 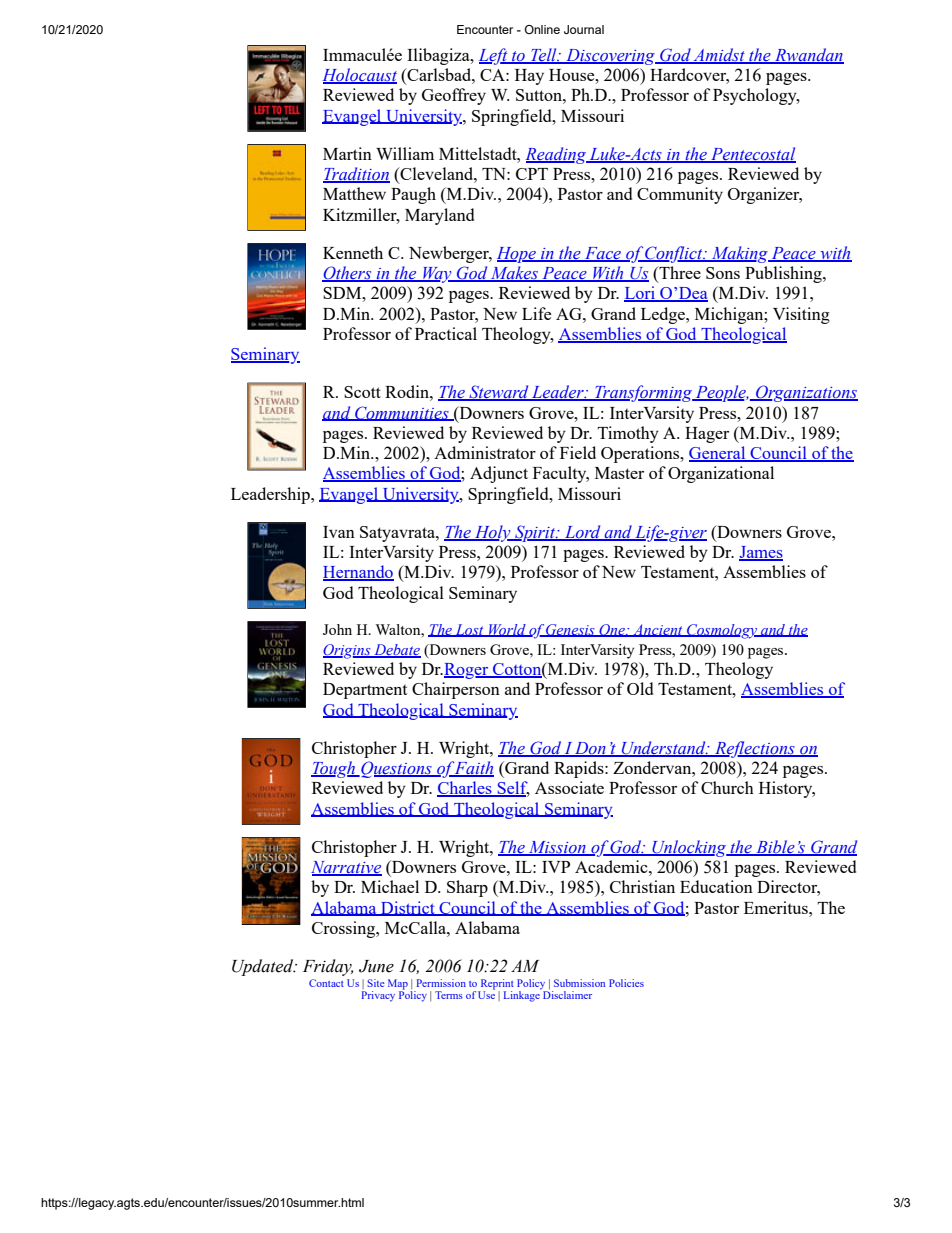 I want to click on Hay, so click(x=529, y=77).
